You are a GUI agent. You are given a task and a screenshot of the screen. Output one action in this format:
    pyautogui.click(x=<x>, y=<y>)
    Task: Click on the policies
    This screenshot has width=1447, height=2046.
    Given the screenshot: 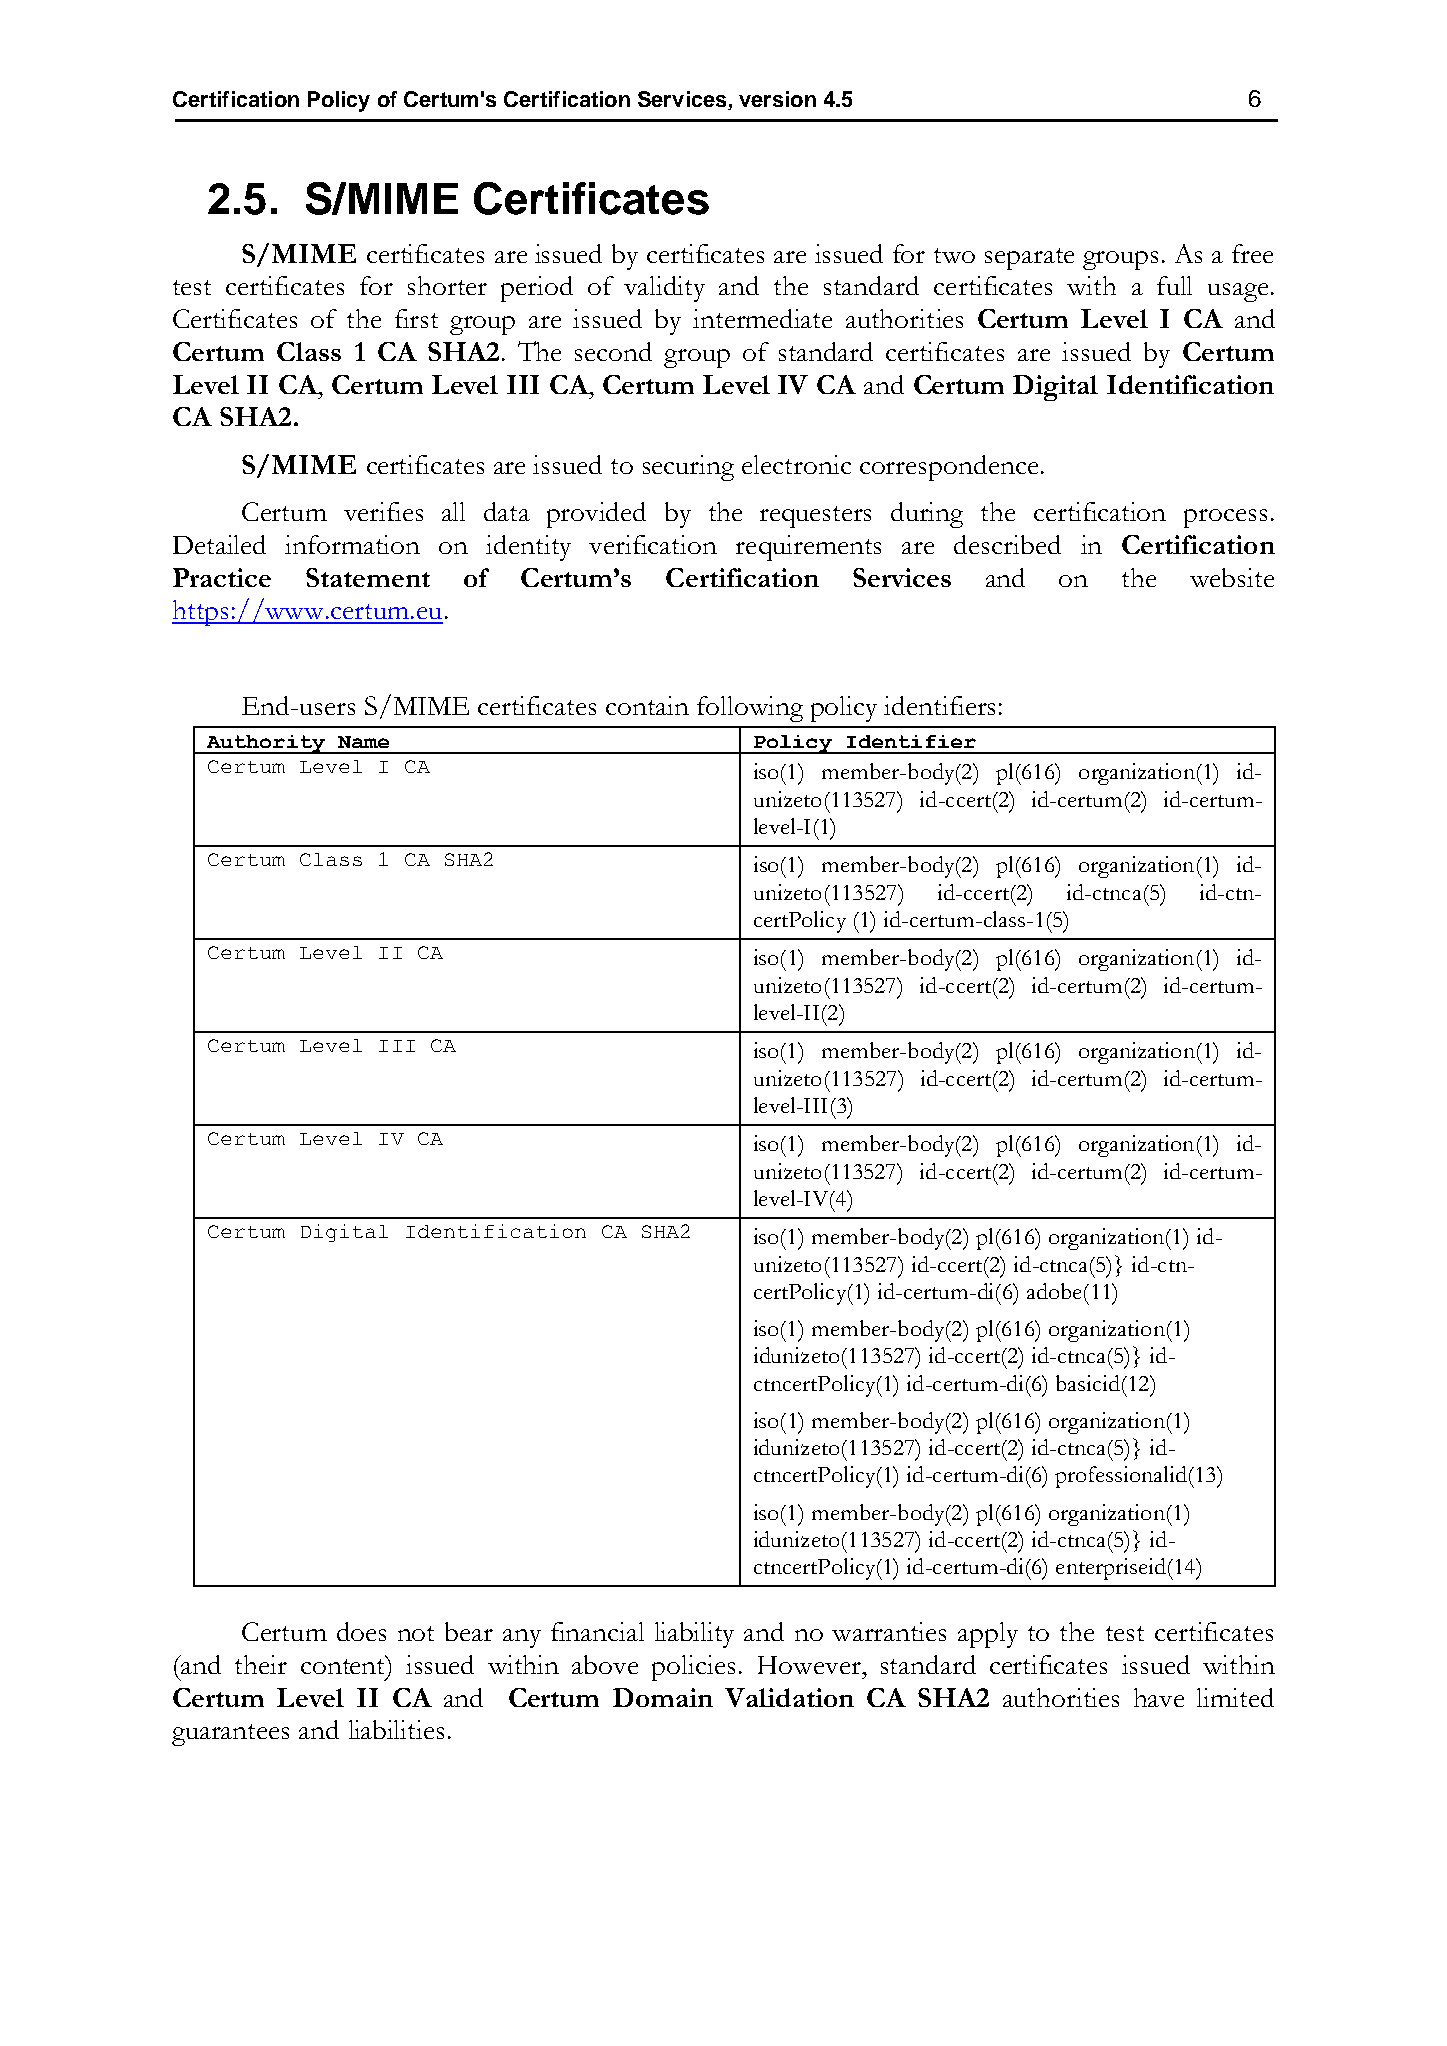 What is the action you would take?
    pyautogui.click(x=693, y=1668)
